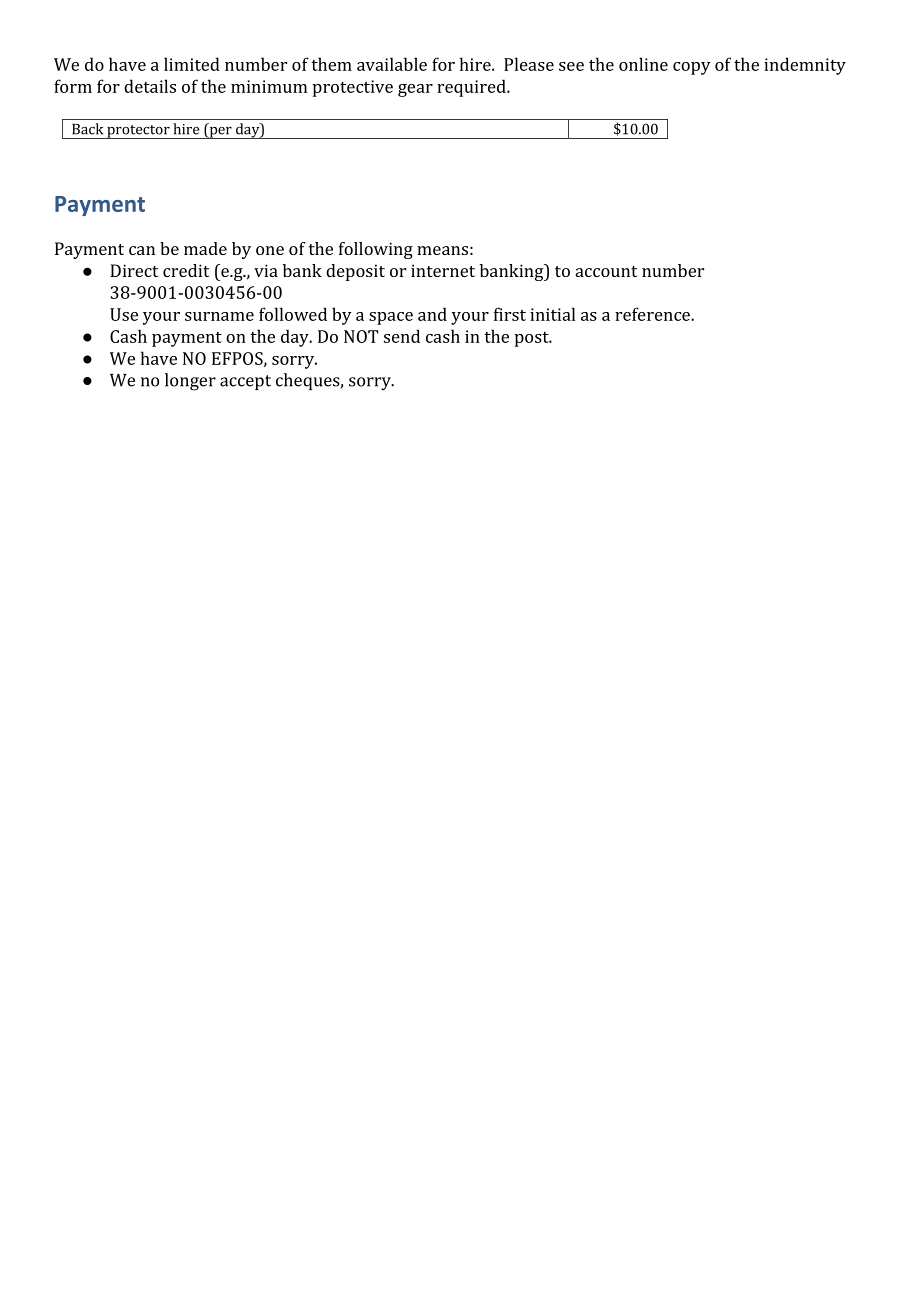  Describe the element at coordinates (692, 68) in the image. I see `copy` at that location.
